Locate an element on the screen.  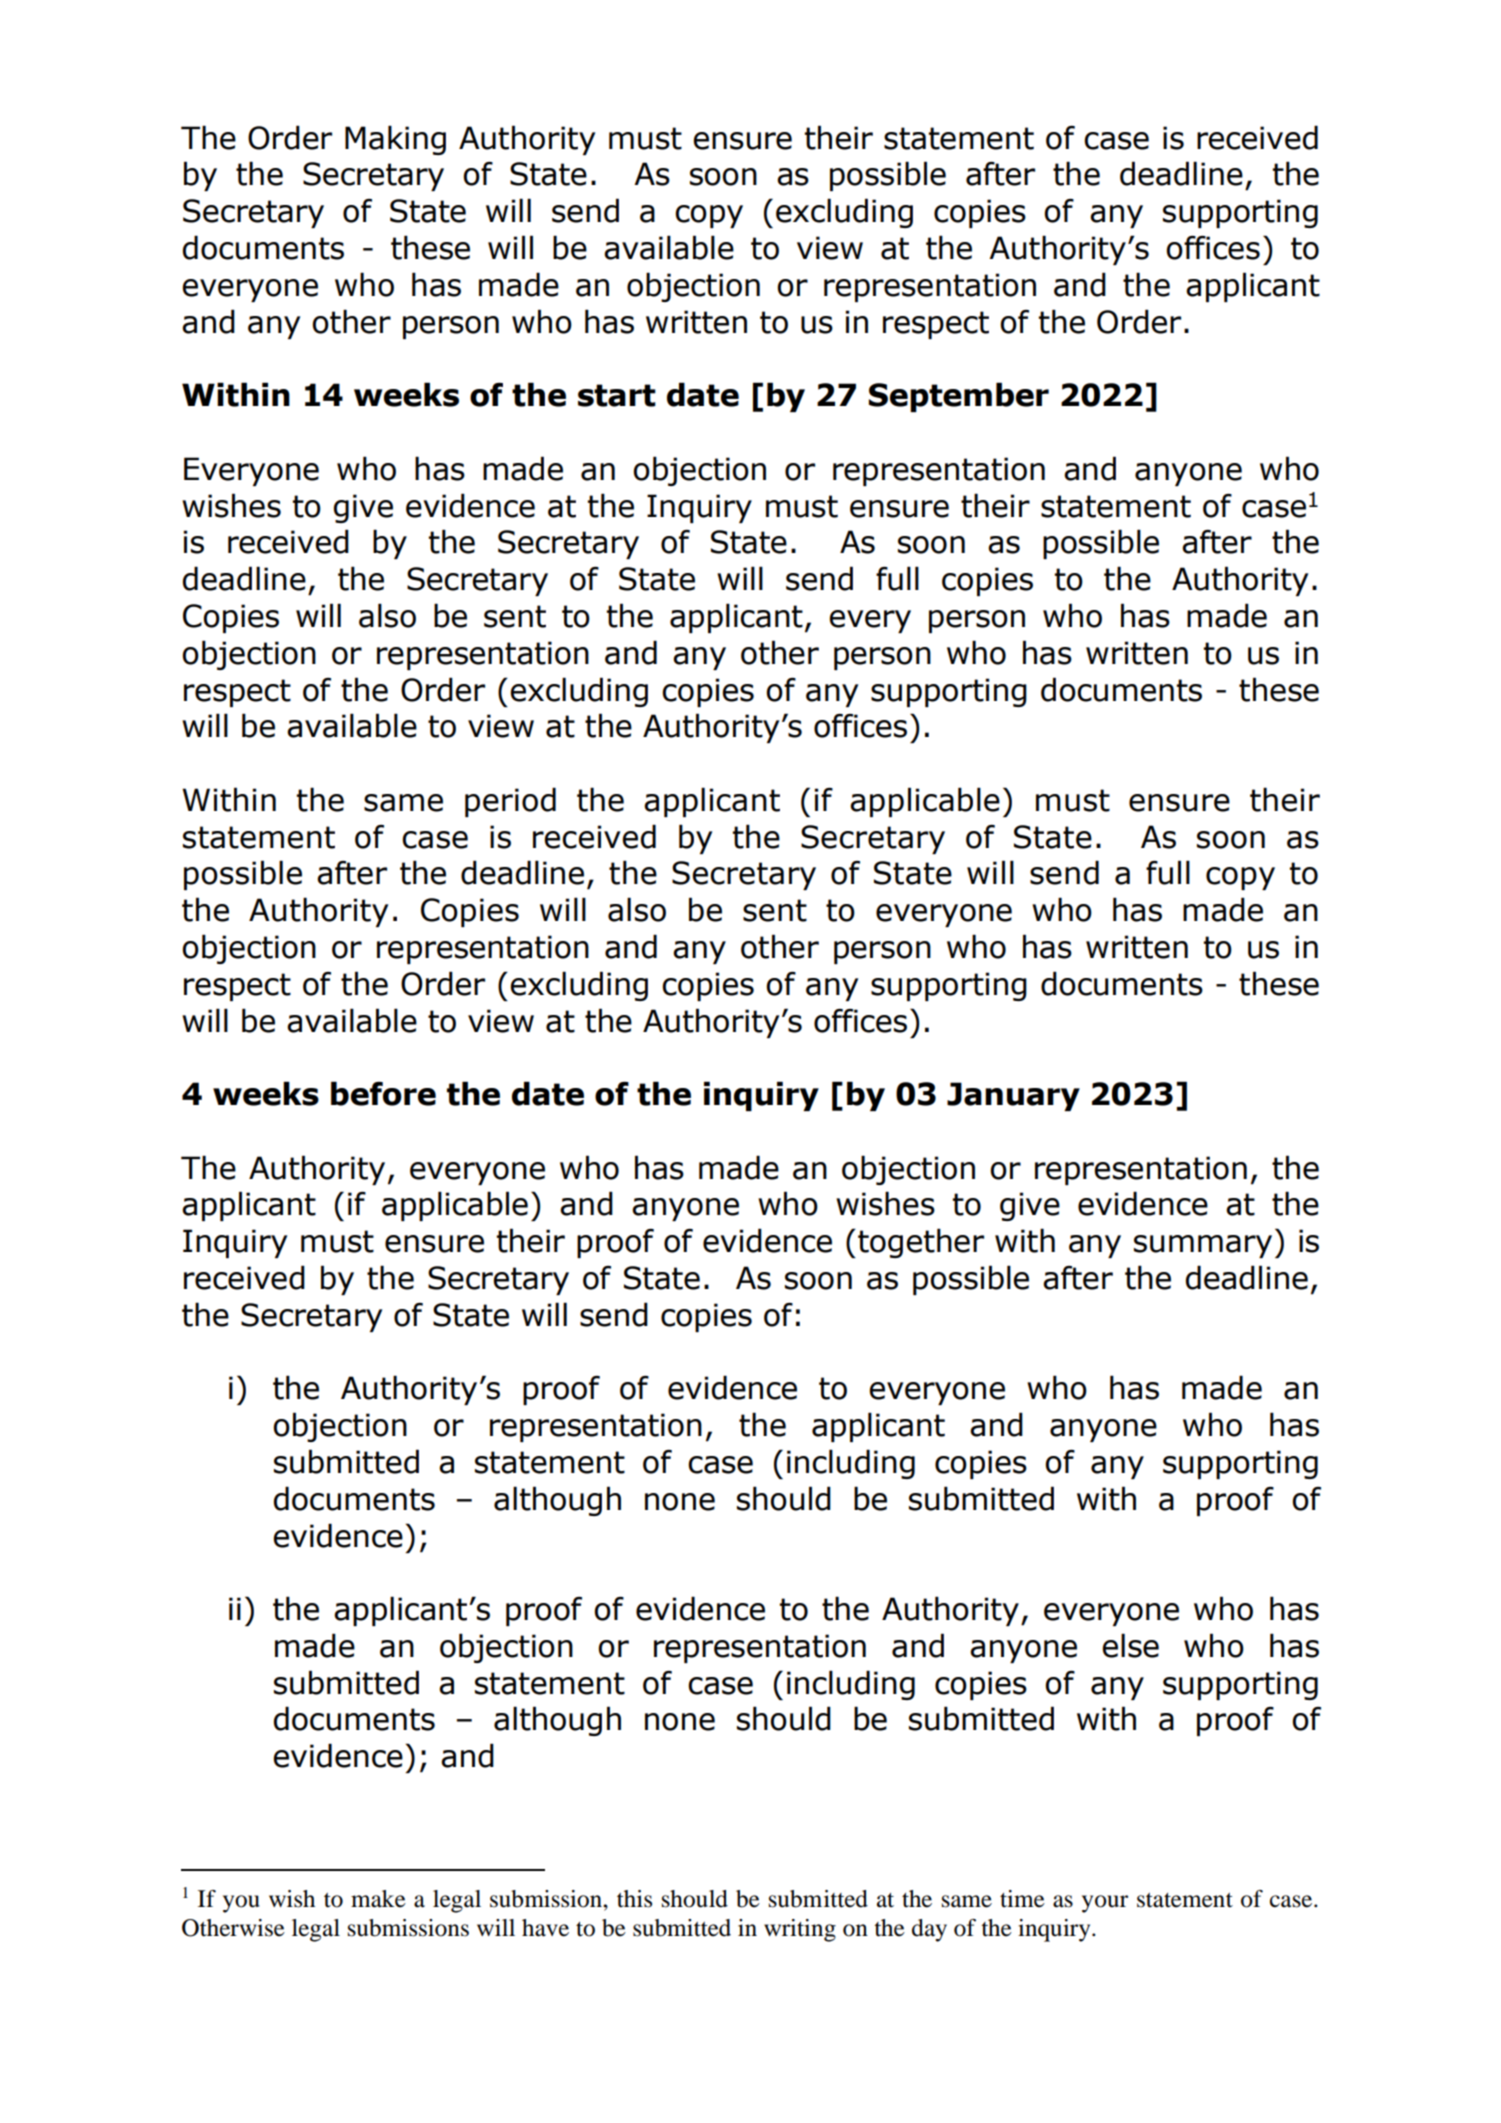
have is located at coordinates (545, 1928).
